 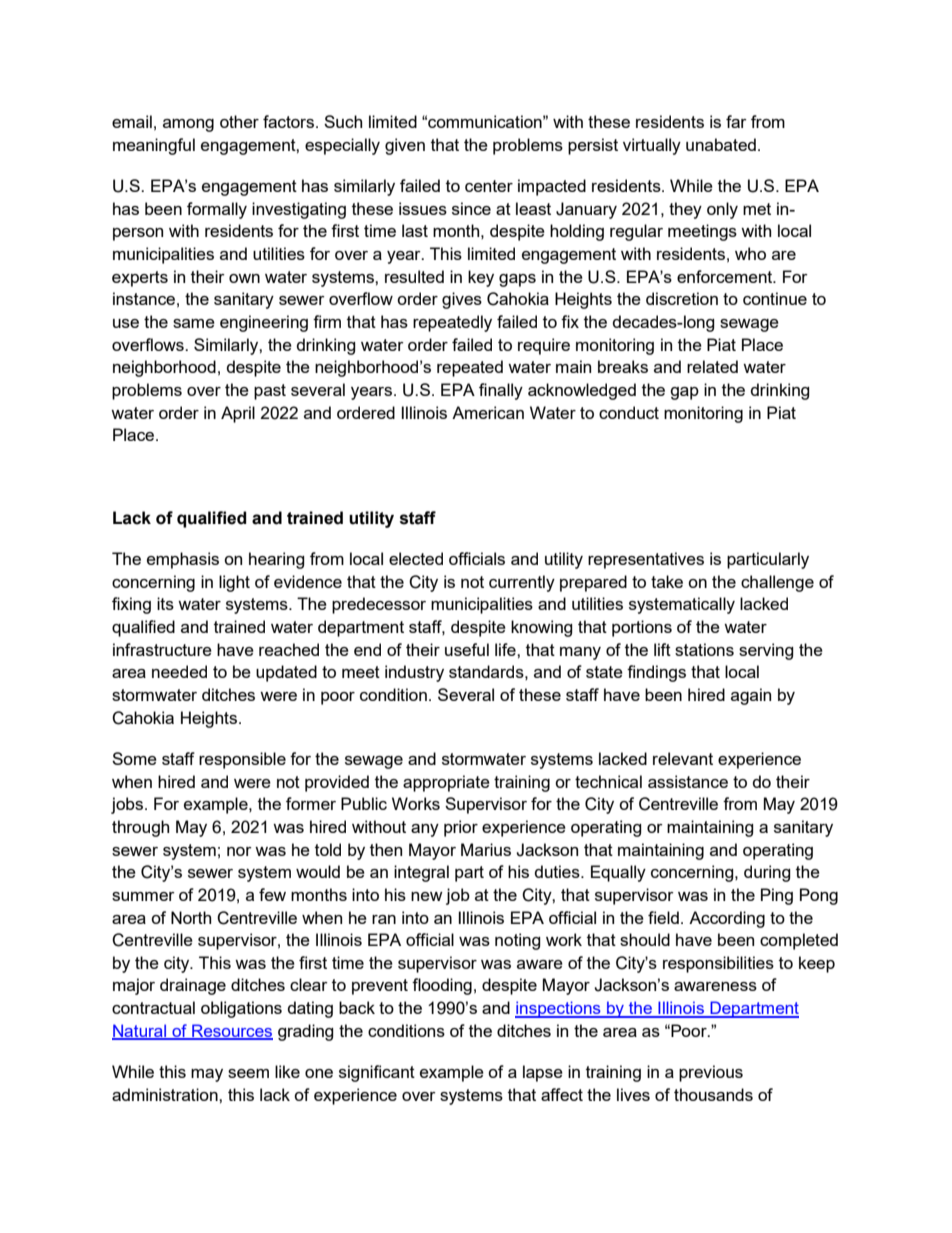 I want to click on responsible, so click(x=242, y=760).
